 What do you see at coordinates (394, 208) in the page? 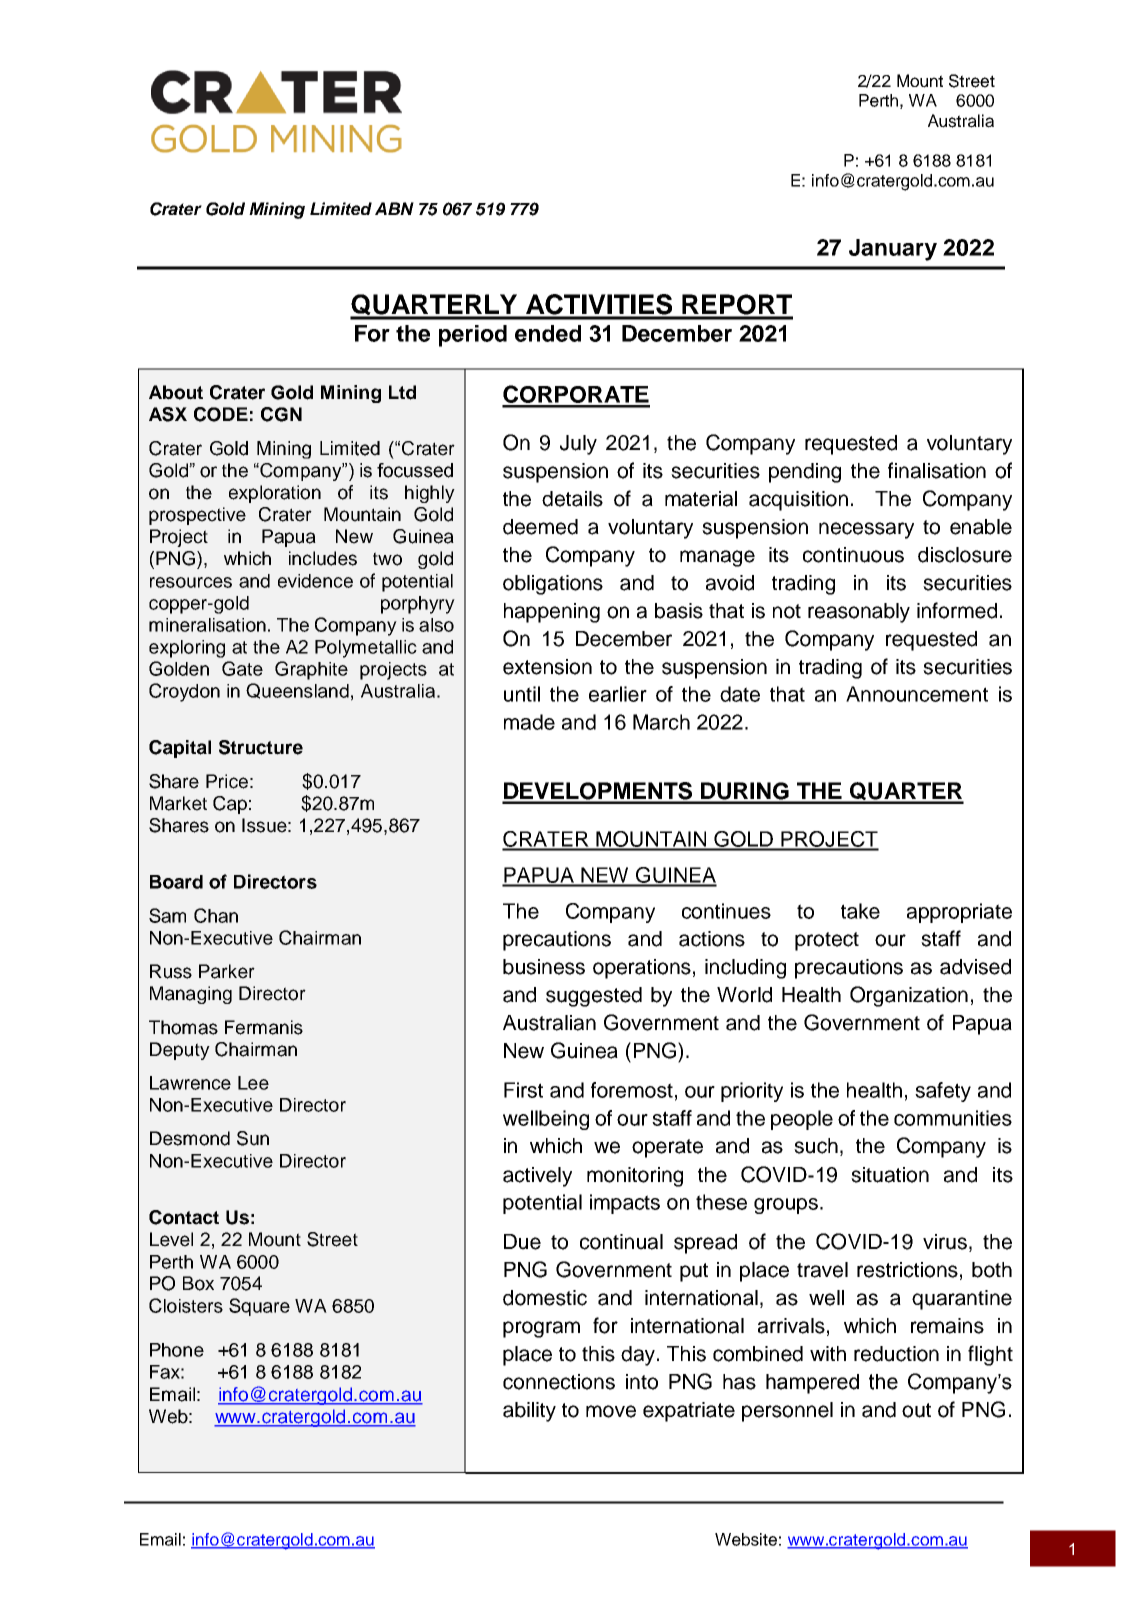
I see `ABN` at bounding box center [394, 208].
